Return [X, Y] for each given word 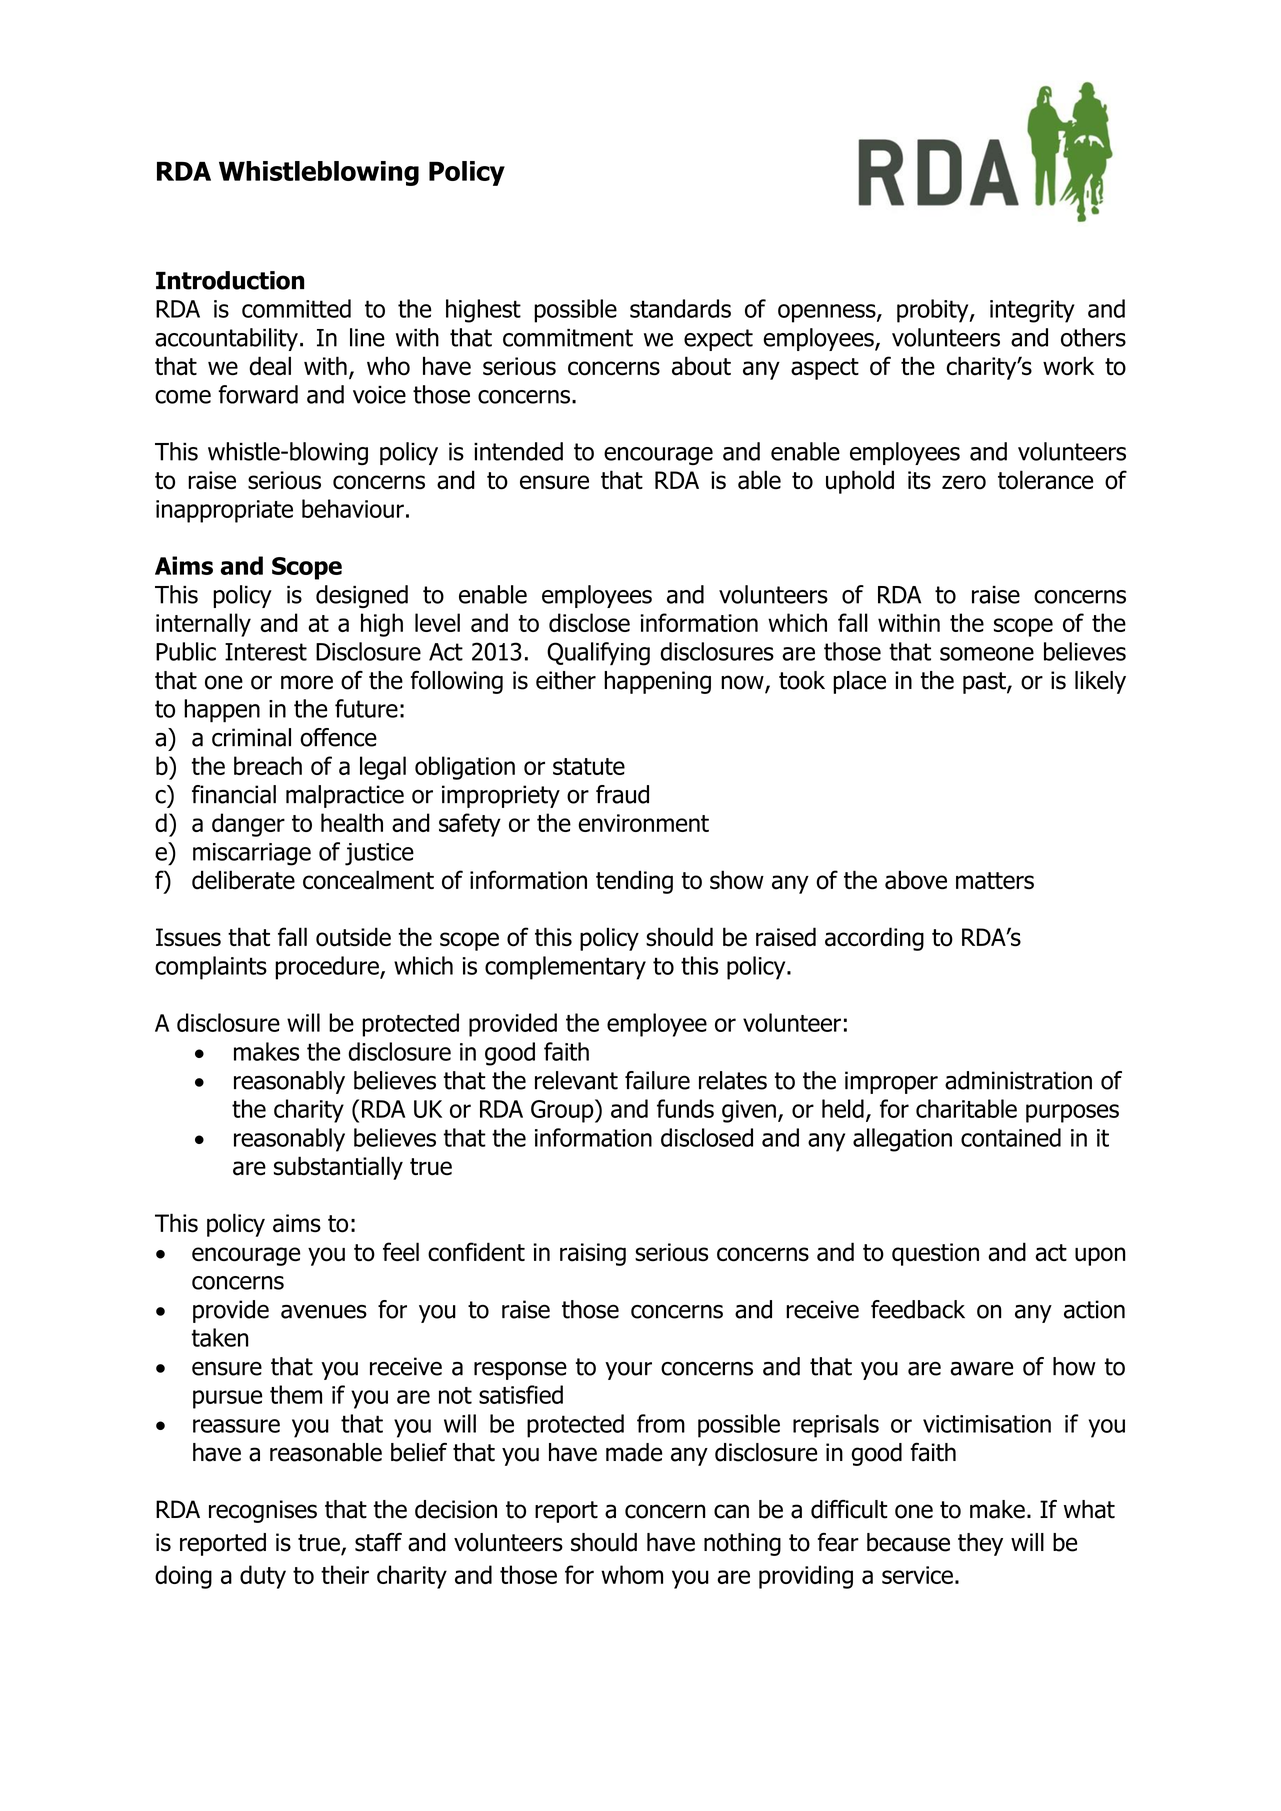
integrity [1032, 311]
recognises [263, 1511]
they [980, 1544]
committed [296, 308]
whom [632, 1574]
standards [680, 308]
